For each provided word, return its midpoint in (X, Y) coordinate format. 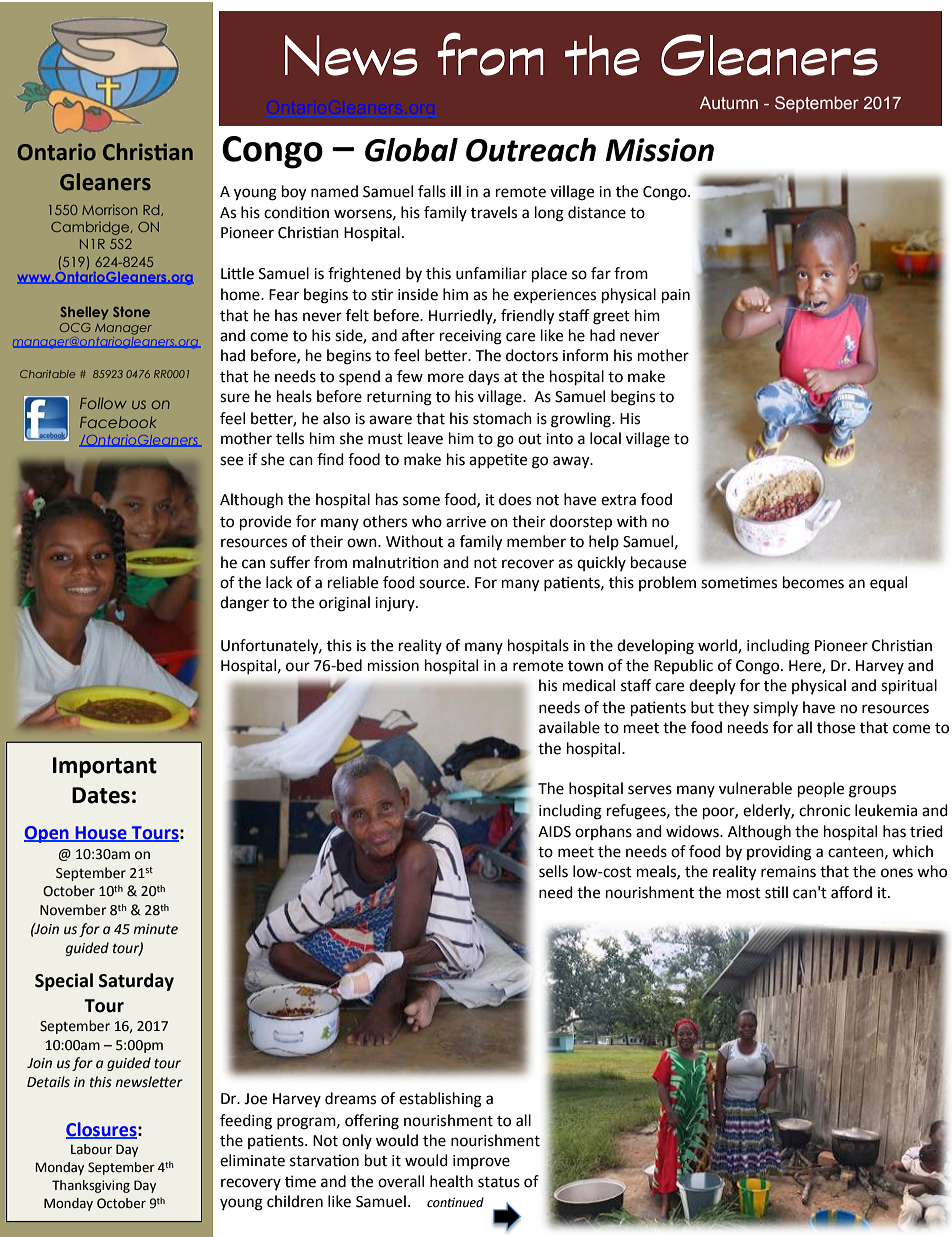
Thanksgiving (91, 1186)
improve (481, 1162)
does (515, 499)
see (231, 461)
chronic (824, 810)
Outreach (531, 150)
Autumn (728, 103)
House (101, 833)
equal (888, 583)
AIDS (554, 832)
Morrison (109, 209)
